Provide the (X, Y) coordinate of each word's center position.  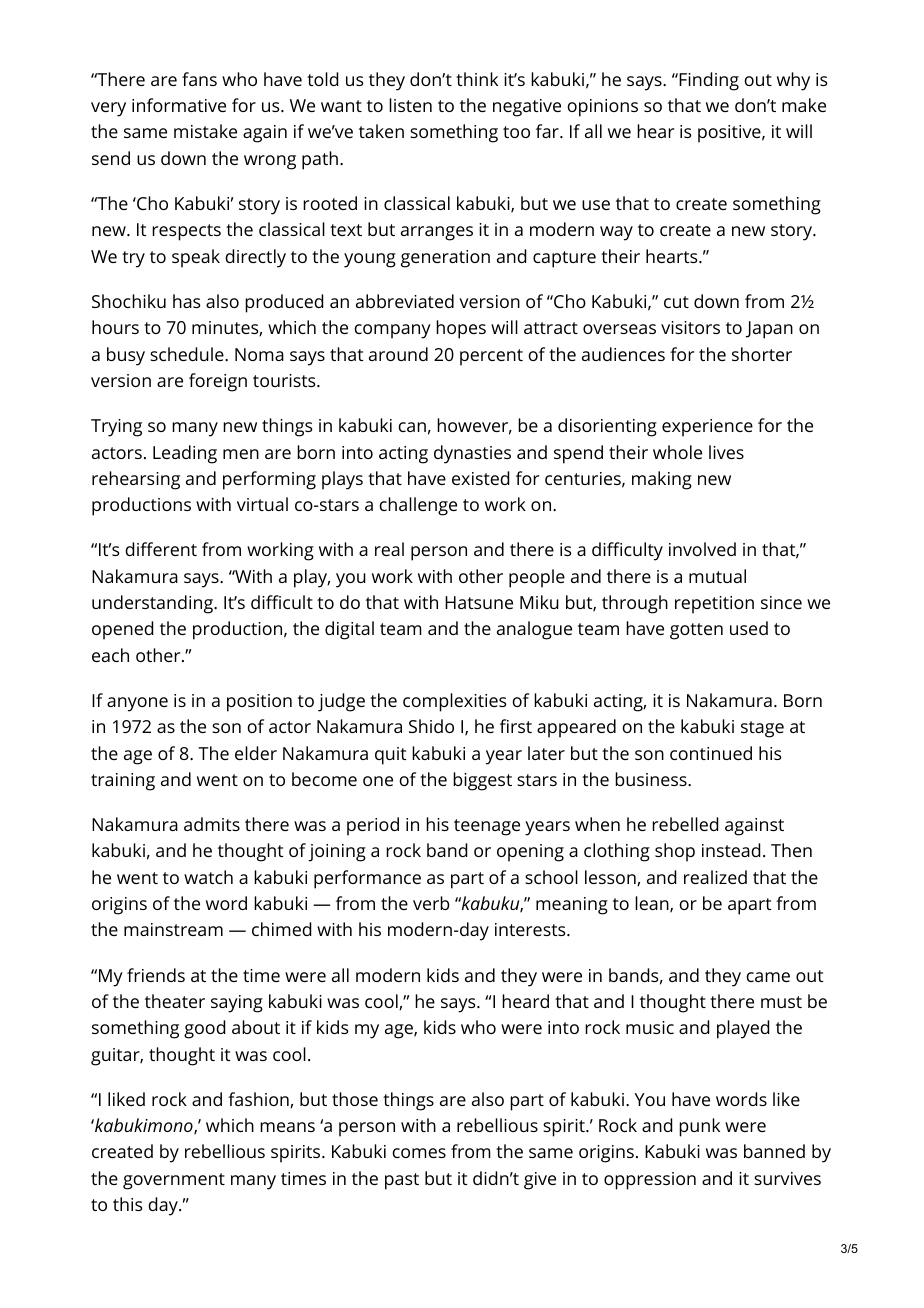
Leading (185, 454)
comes (419, 1153)
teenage (487, 827)
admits (212, 824)
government (174, 1181)
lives (726, 452)
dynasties (472, 454)
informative (179, 105)
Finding (708, 81)
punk (699, 1127)
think (477, 79)
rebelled (685, 824)
